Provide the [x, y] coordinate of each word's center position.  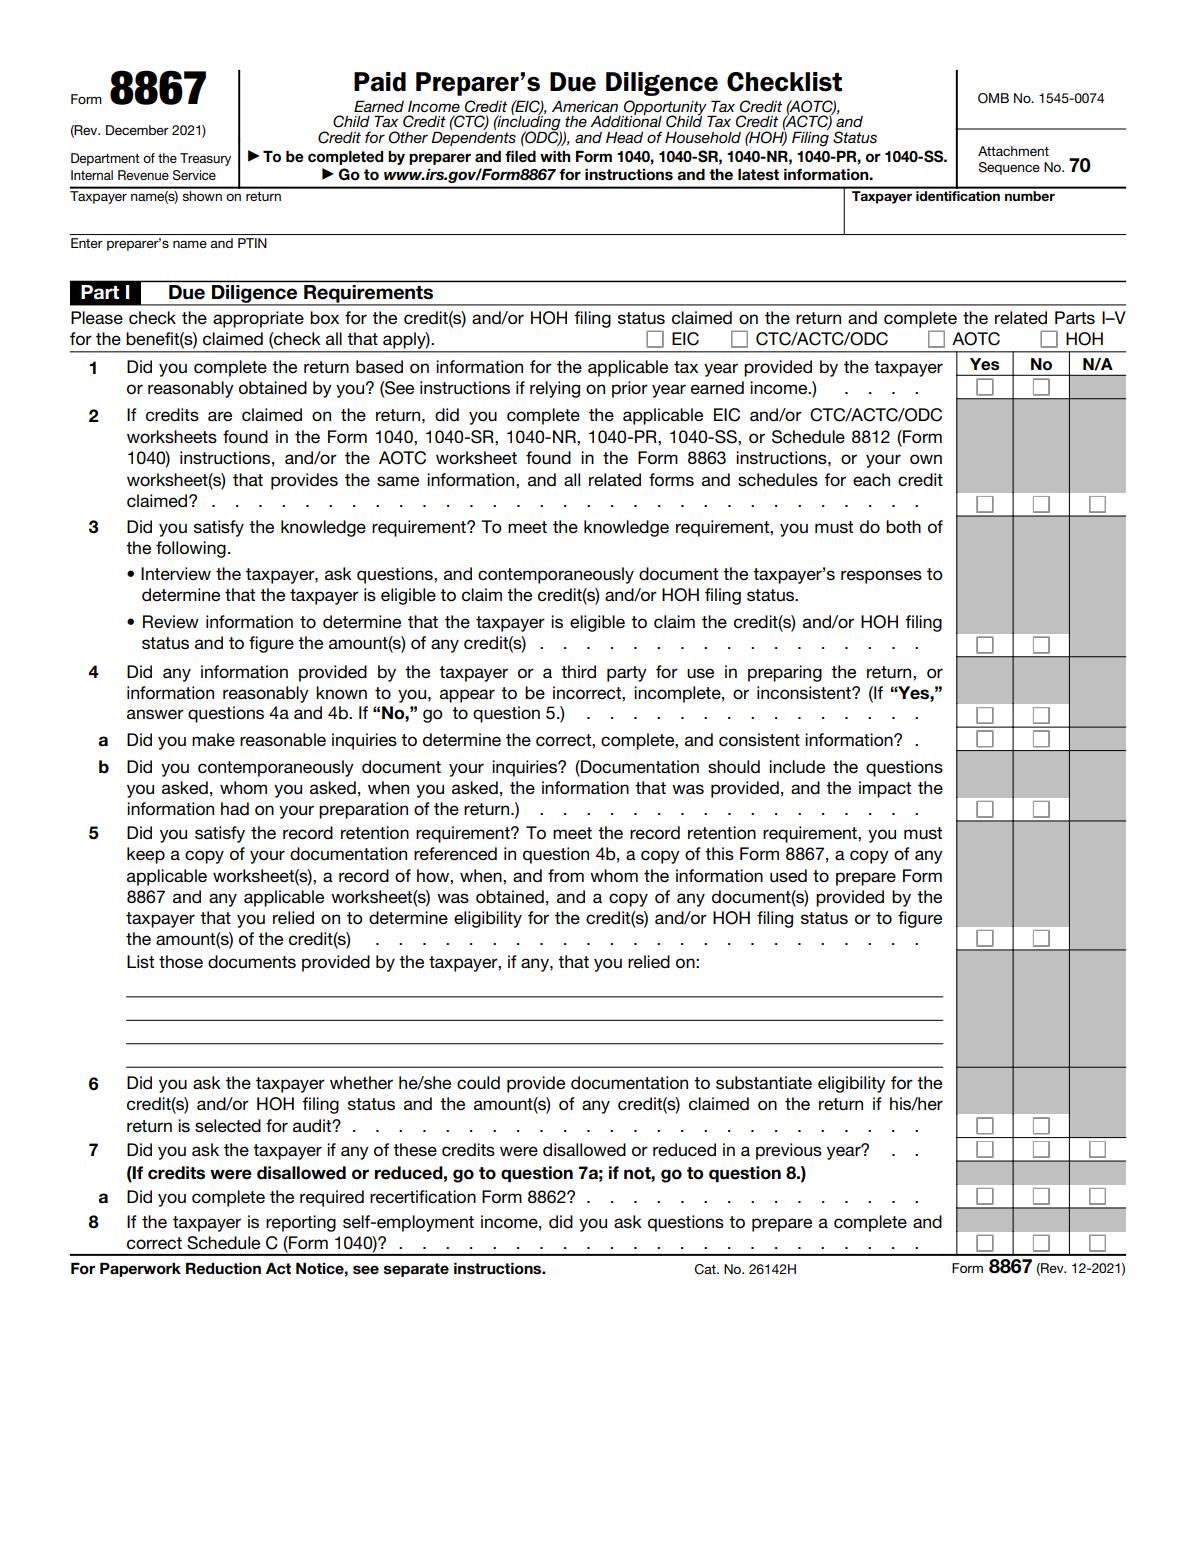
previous [789, 1151]
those [181, 962]
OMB [993, 98]
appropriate [258, 319]
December [137, 130]
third [578, 672]
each [871, 479]
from [566, 876]
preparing [785, 673]
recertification [423, 1197]
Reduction [223, 1268]
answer [155, 714]
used [788, 876]
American [585, 106]
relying [555, 389]
